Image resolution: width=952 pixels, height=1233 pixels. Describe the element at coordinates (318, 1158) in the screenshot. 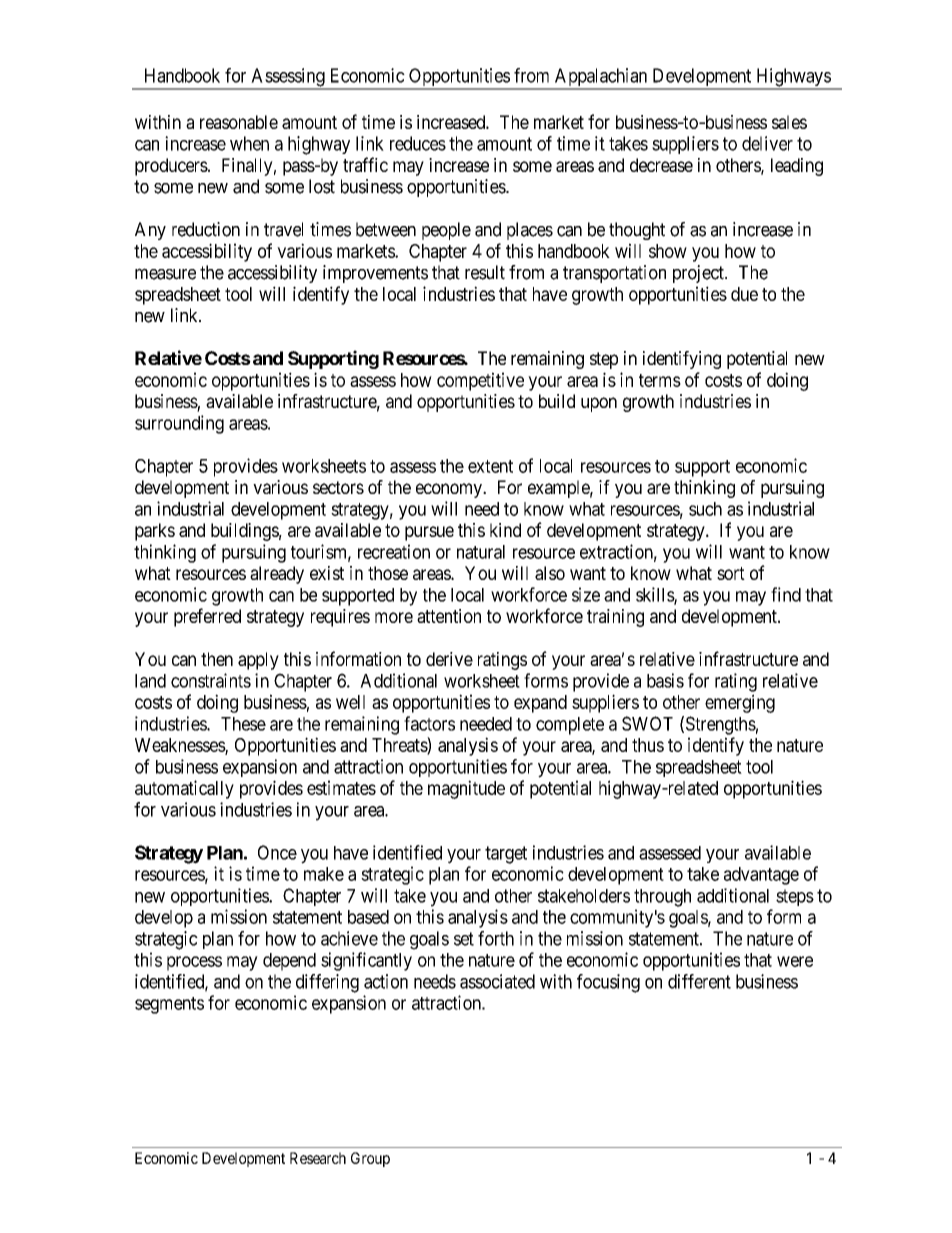

I see `Research` at that location.
